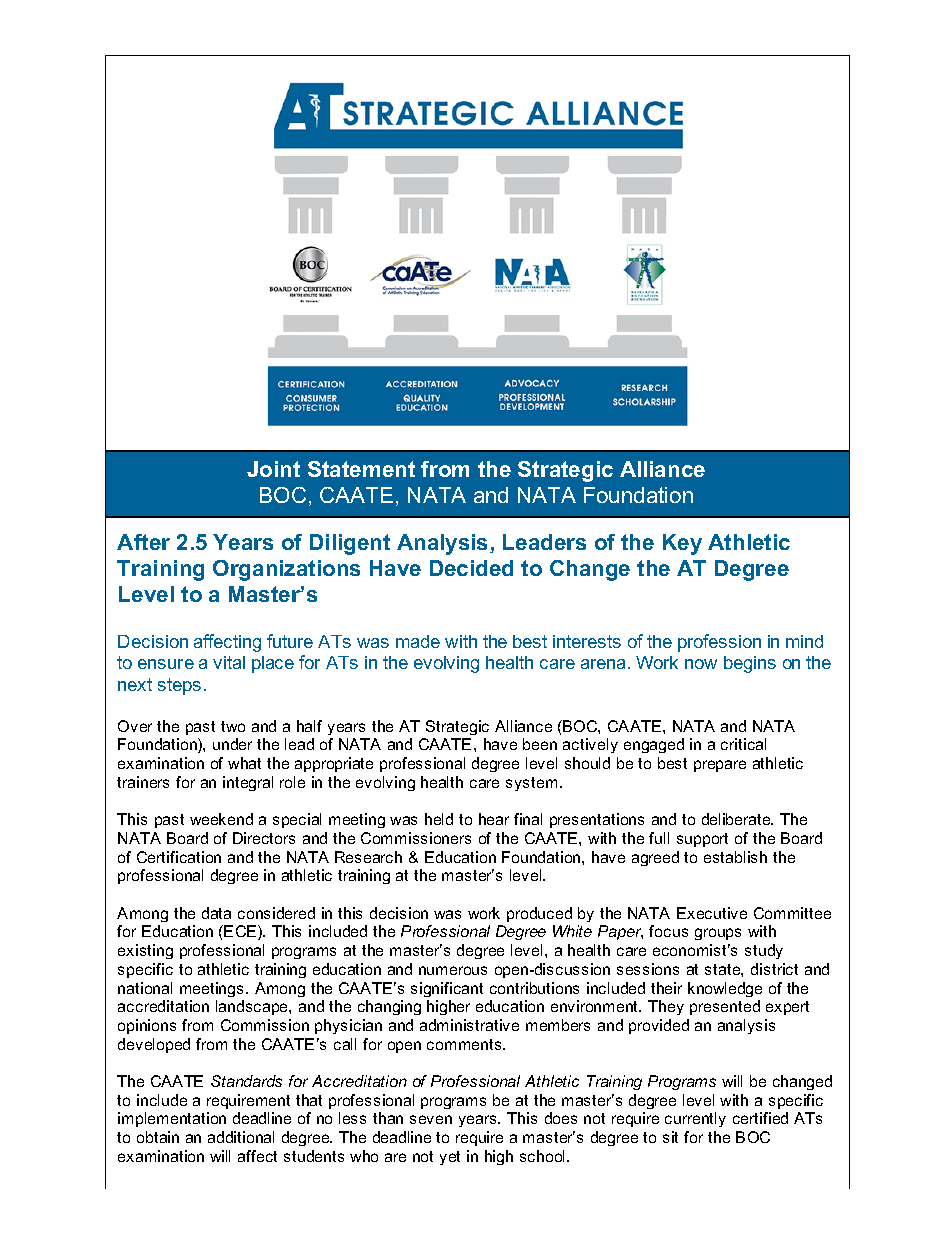 Image resolution: width=952 pixels, height=1233 pixels. Describe the element at coordinates (682, 544) in the screenshot. I see `Key` at that location.
